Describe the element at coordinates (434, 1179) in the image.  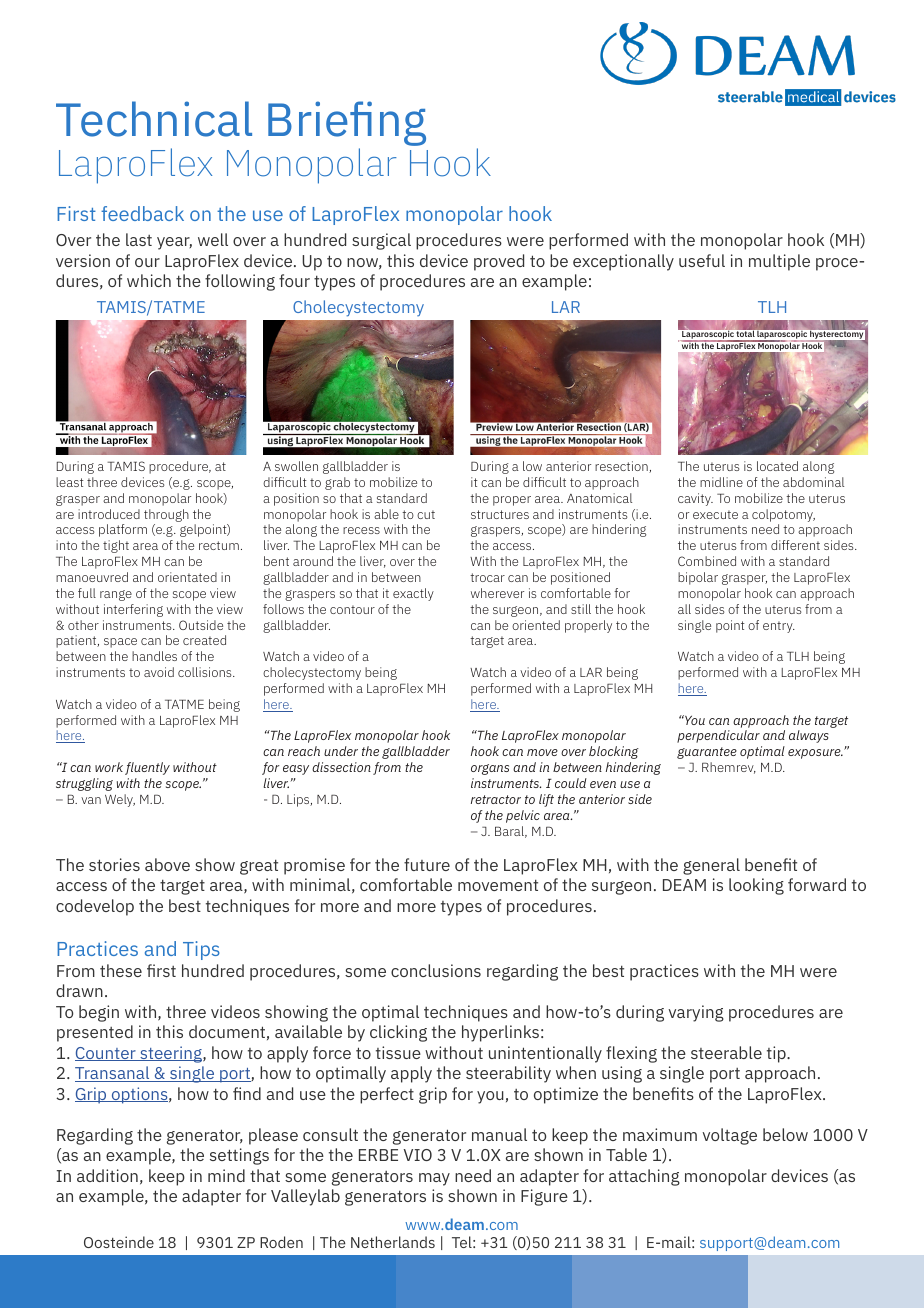
I see `may` at that location.
